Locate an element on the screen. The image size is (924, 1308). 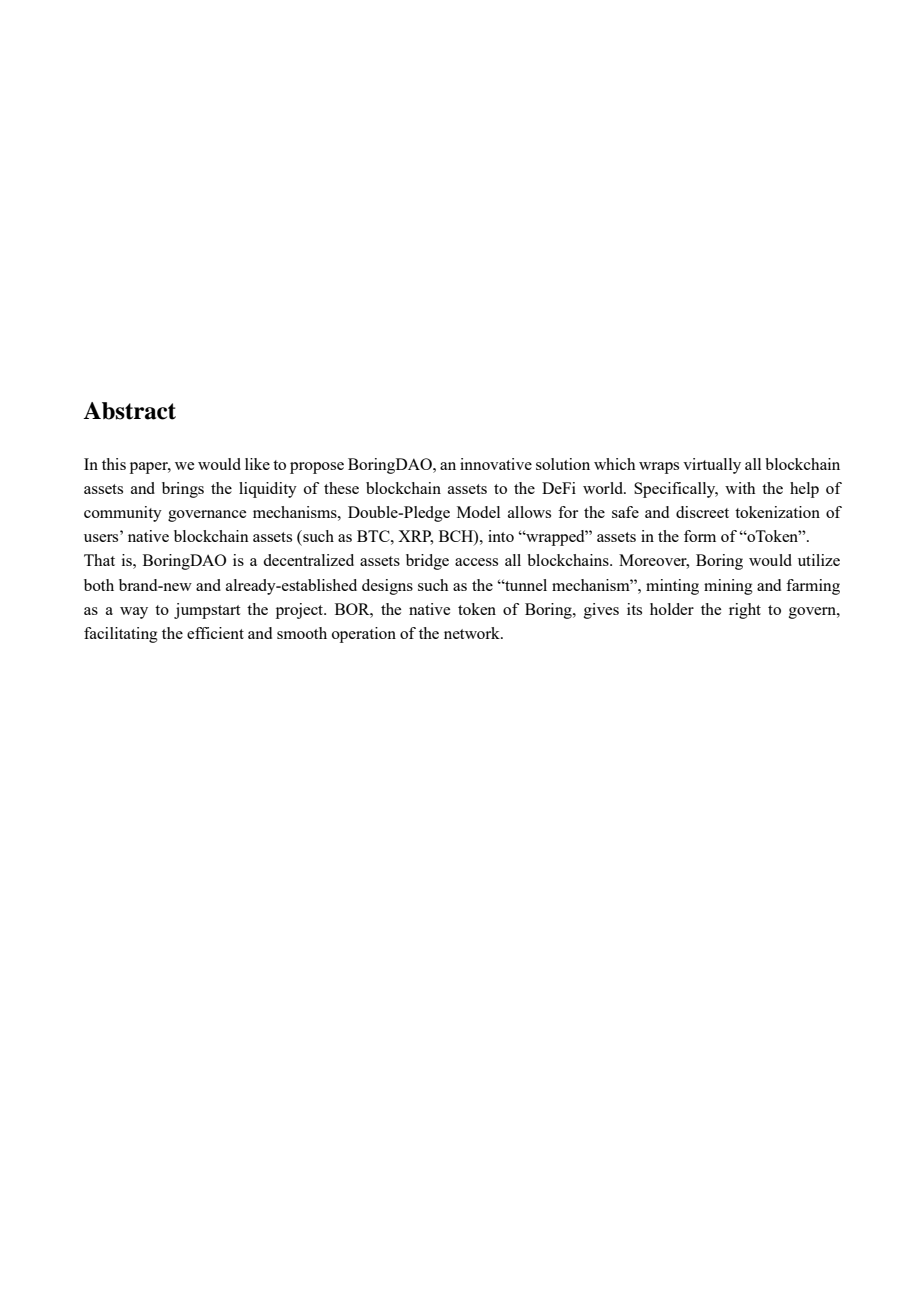
community is located at coordinates (123, 514).
